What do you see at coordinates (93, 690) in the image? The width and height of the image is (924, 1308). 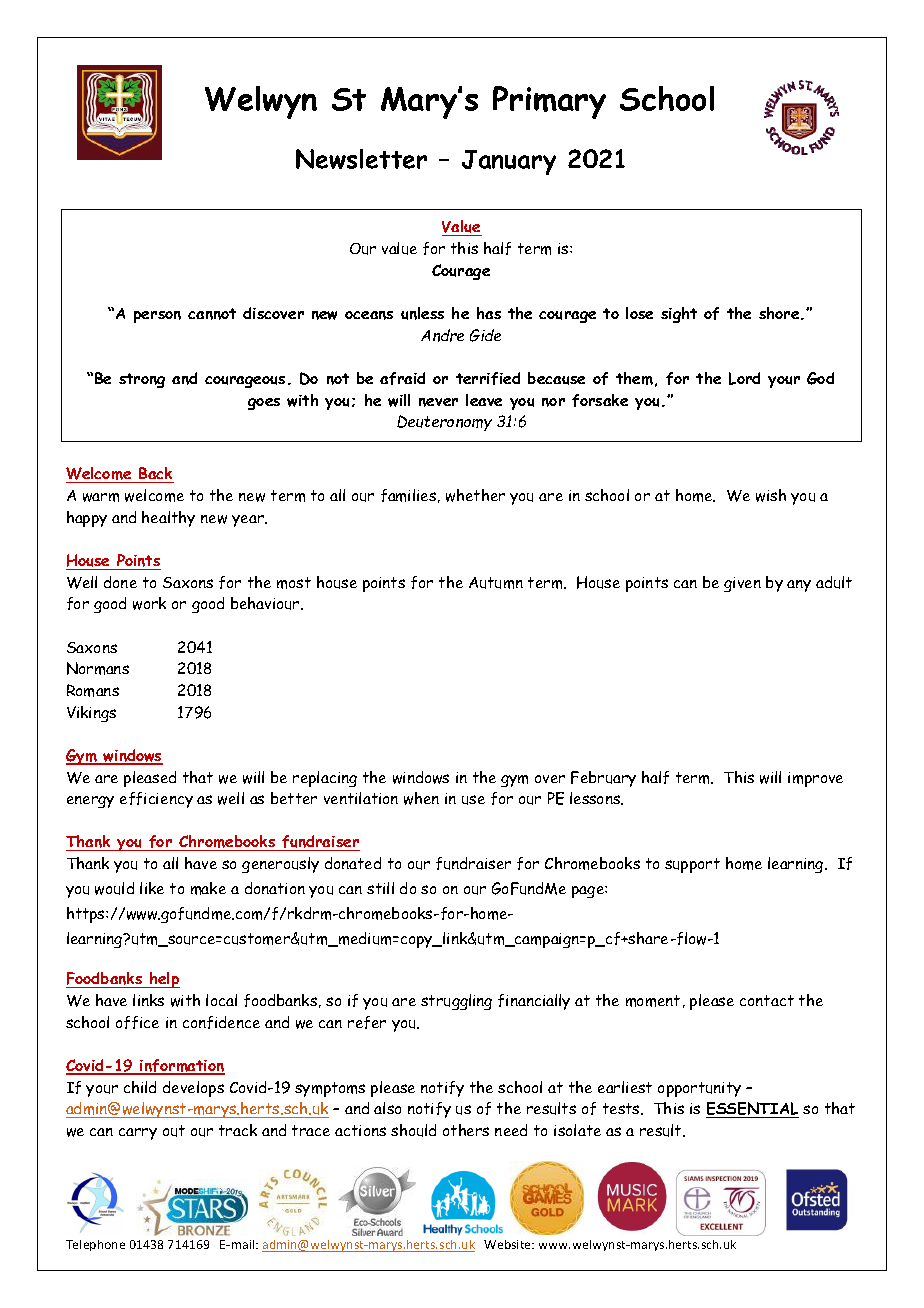 I see `Romans` at bounding box center [93, 690].
